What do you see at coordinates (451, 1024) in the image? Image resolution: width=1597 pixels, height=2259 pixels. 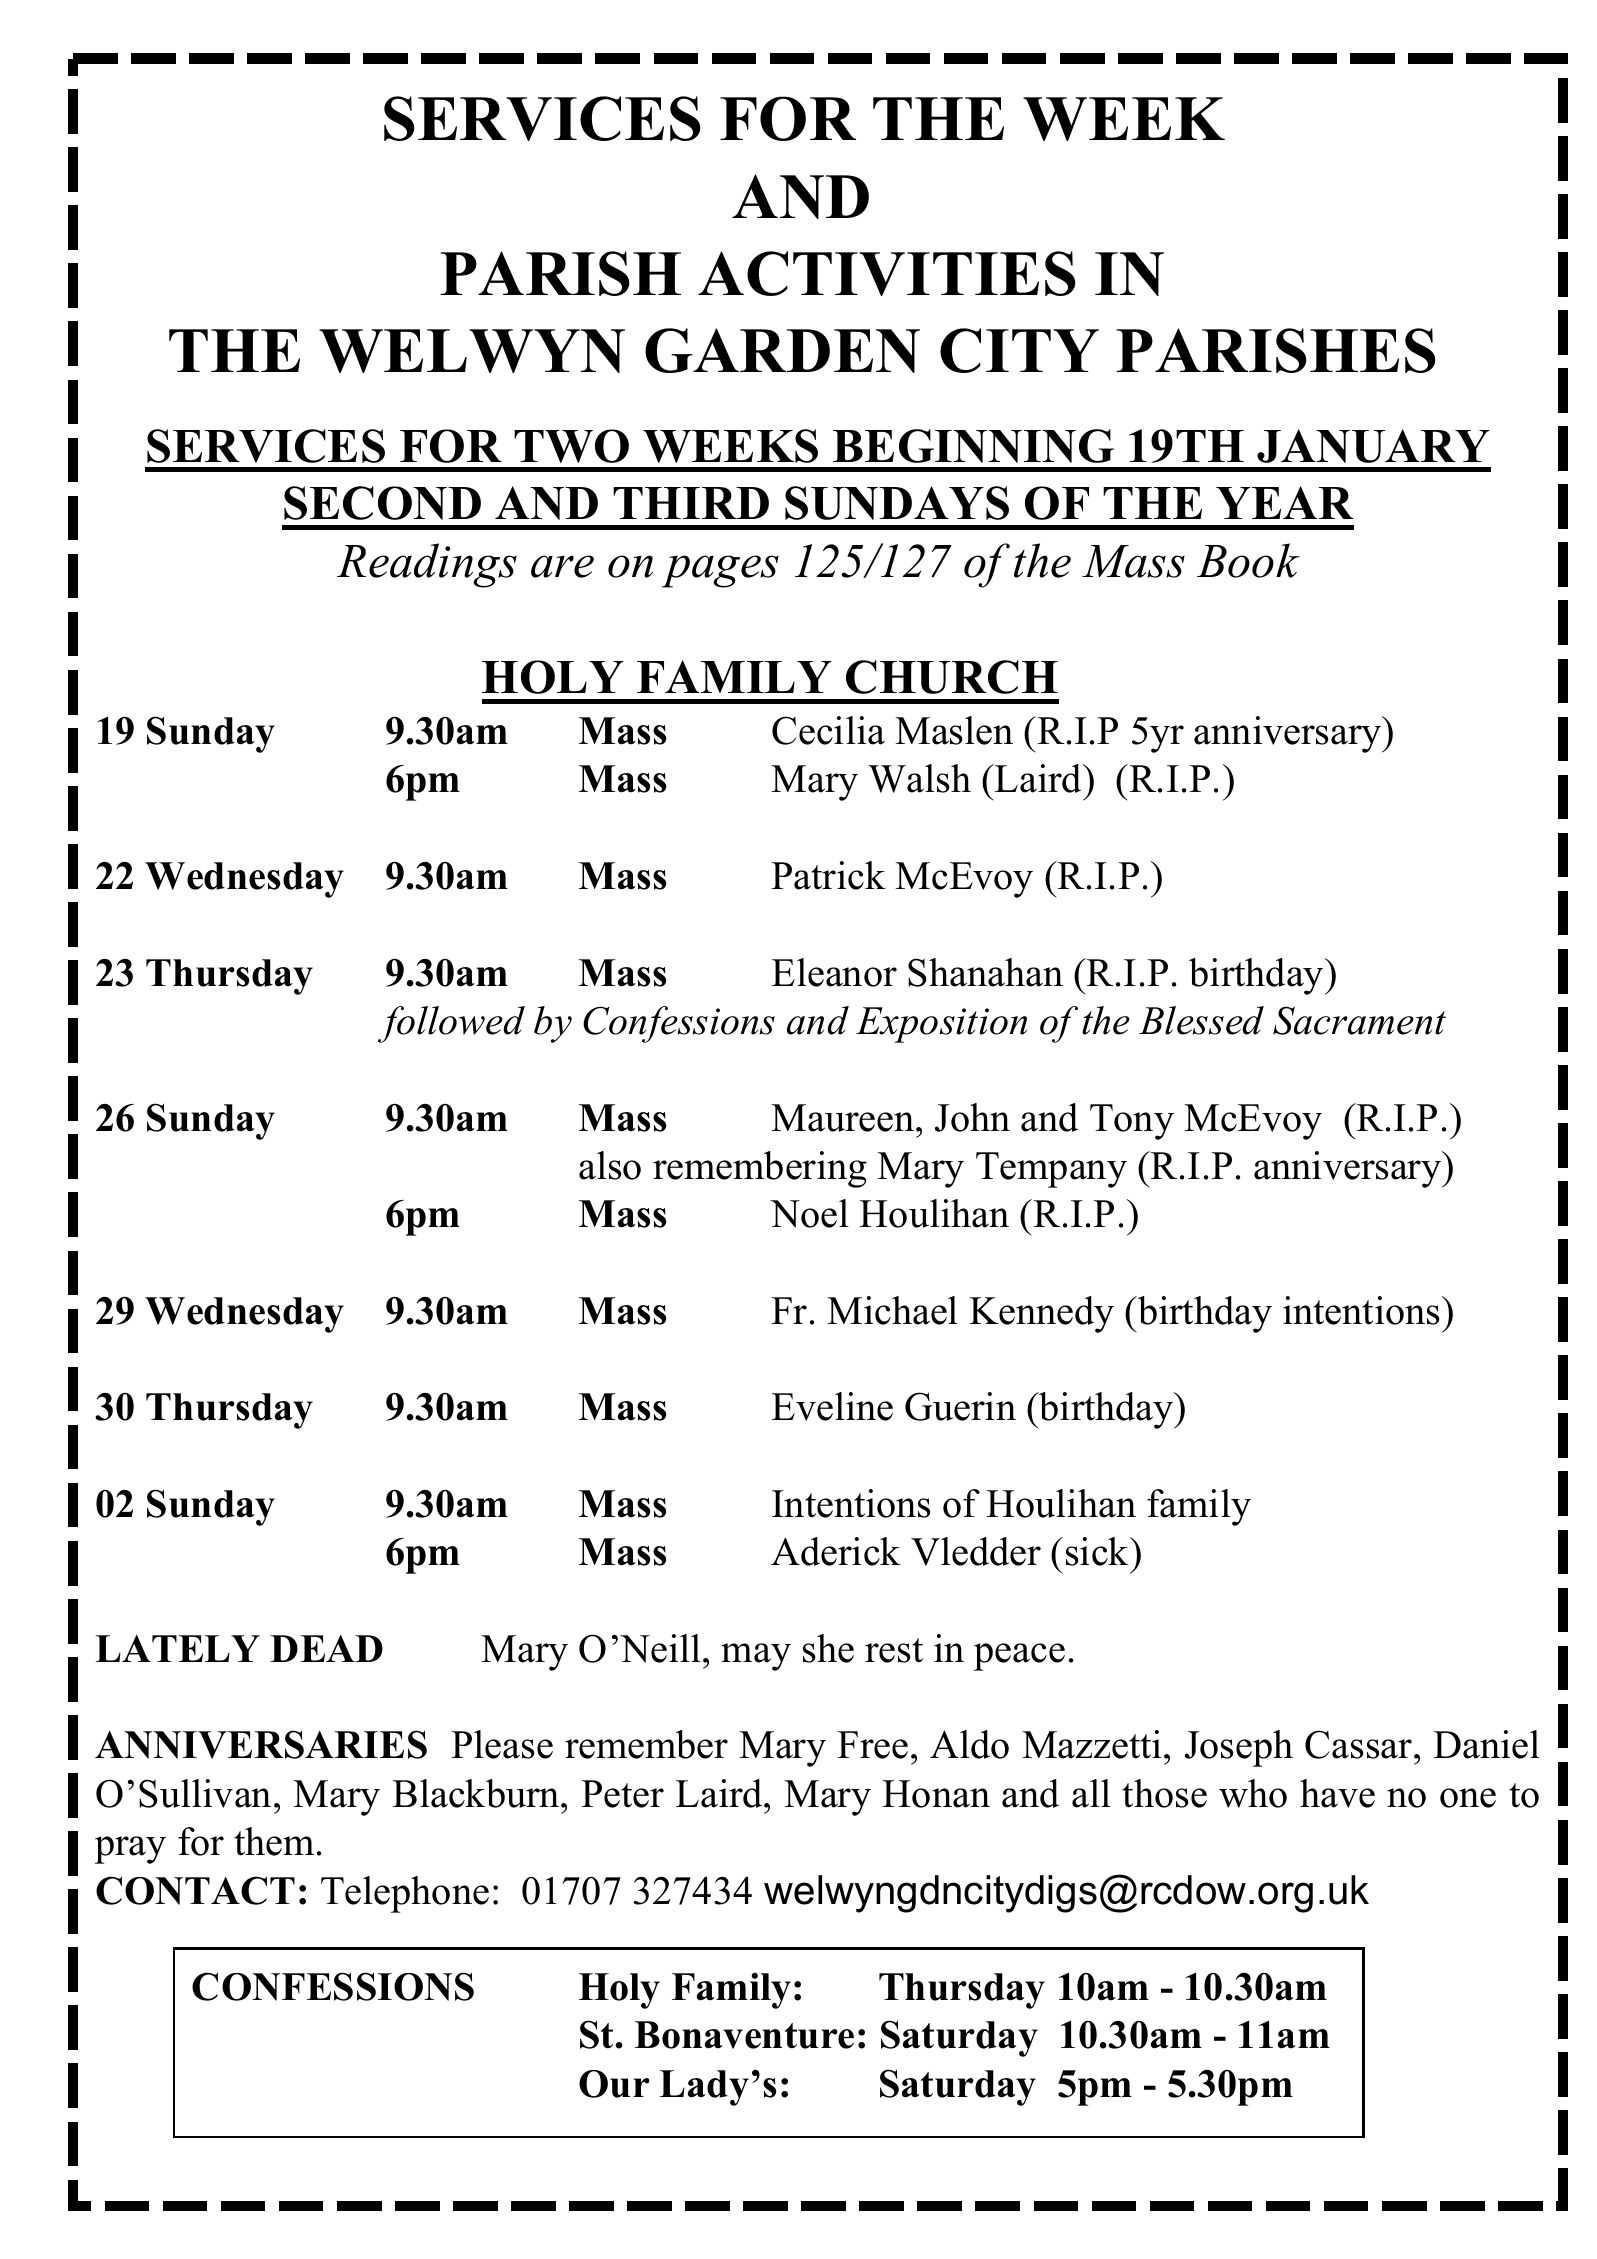 I see `followed` at bounding box center [451, 1024].
